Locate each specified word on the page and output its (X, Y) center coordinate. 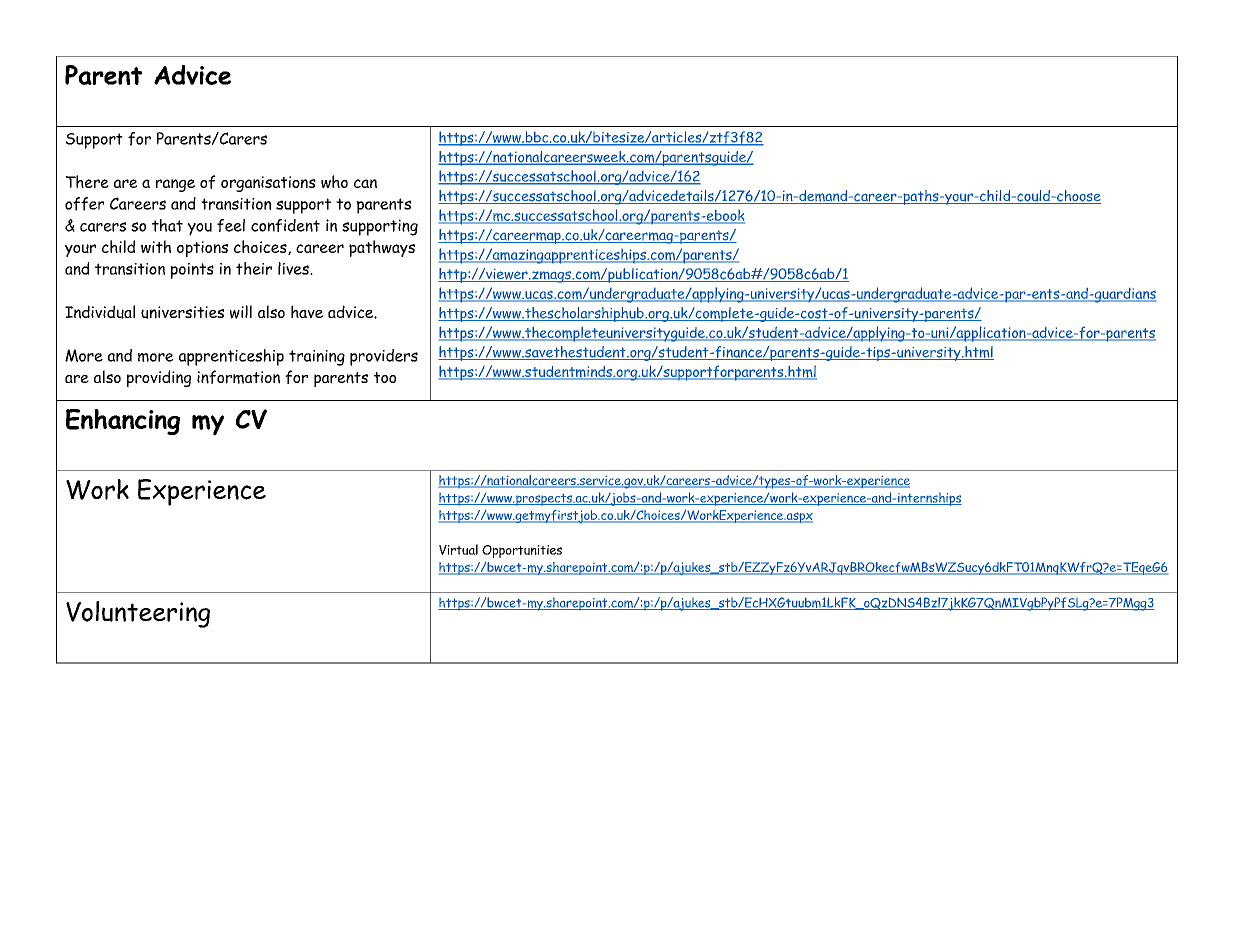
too (385, 377)
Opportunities (522, 551)
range (175, 185)
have (307, 311)
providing (159, 378)
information (238, 377)
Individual (100, 312)
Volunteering (138, 614)
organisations (268, 184)
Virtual (458, 549)
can (365, 183)
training (317, 358)
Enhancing (123, 422)
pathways (382, 248)
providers (384, 357)
